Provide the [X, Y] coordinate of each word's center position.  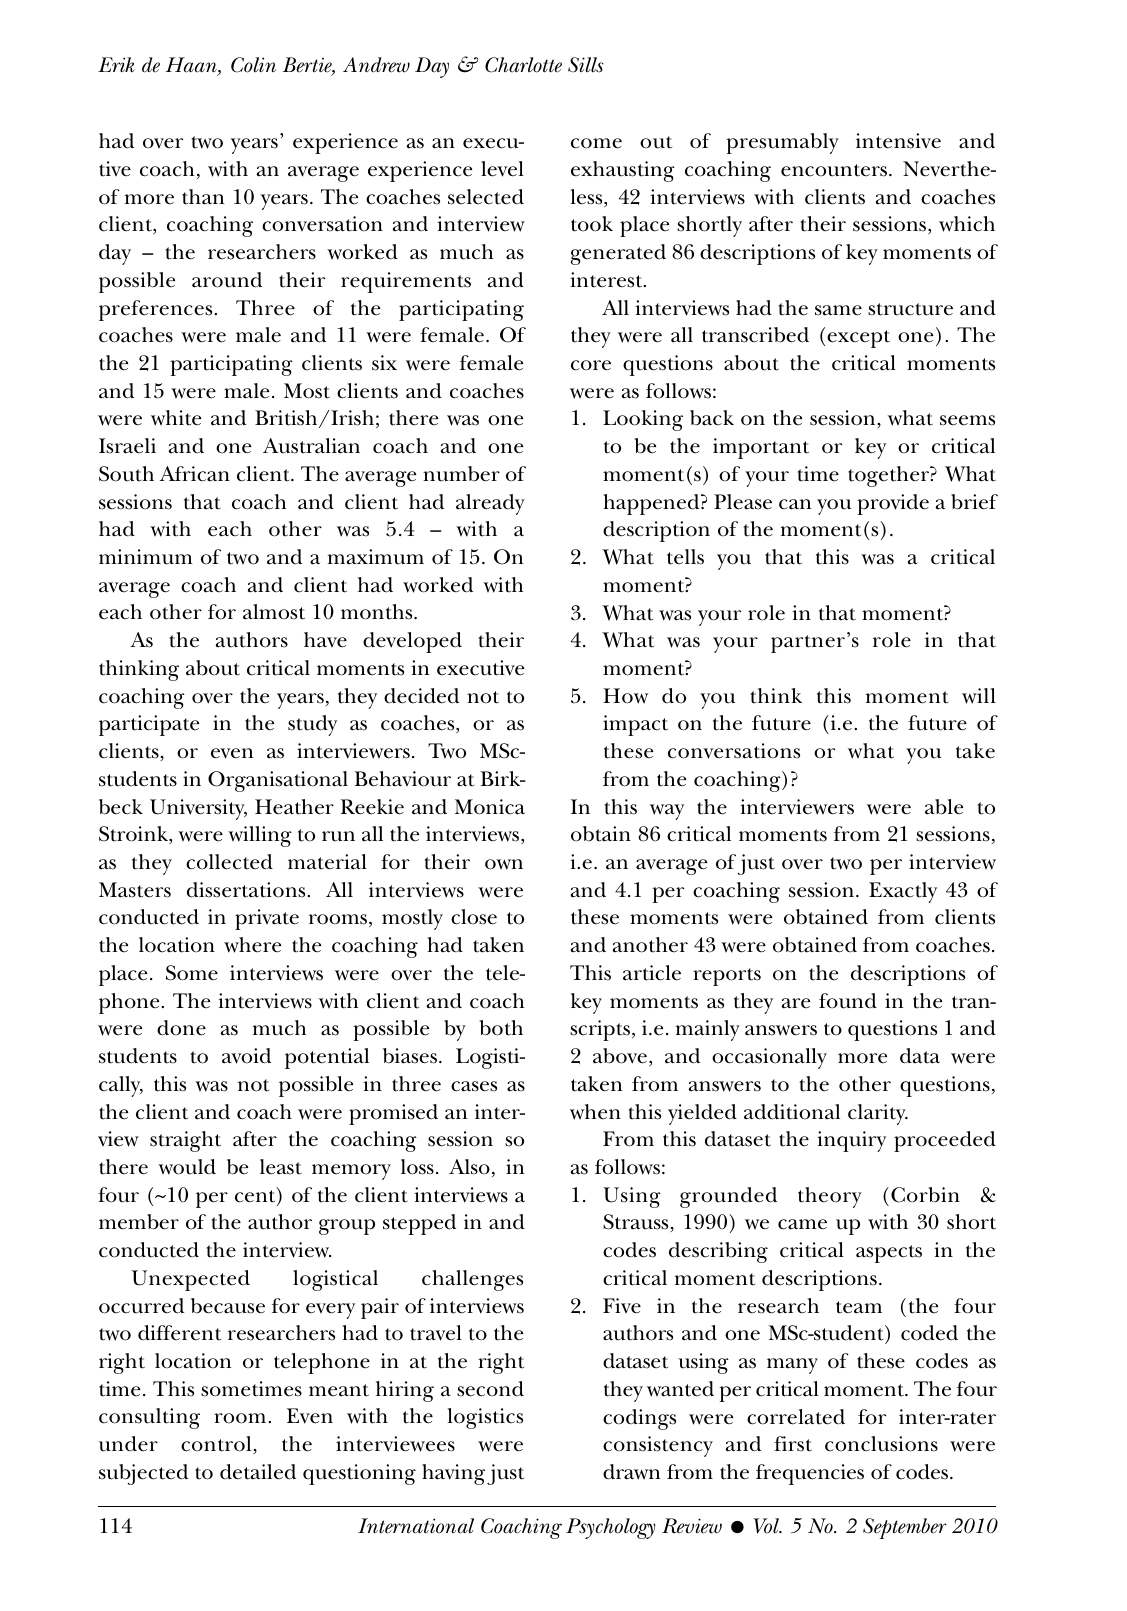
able [944, 807]
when [595, 1112]
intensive [898, 141]
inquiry [851, 1141]
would [187, 1167]
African [195, 474]
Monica [490, 807]
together [889, 476]
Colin [253, 65]
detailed [258, 1472]
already [490, 504]
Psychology [611, 1528]
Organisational [278, 781]
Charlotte [523, 65]
